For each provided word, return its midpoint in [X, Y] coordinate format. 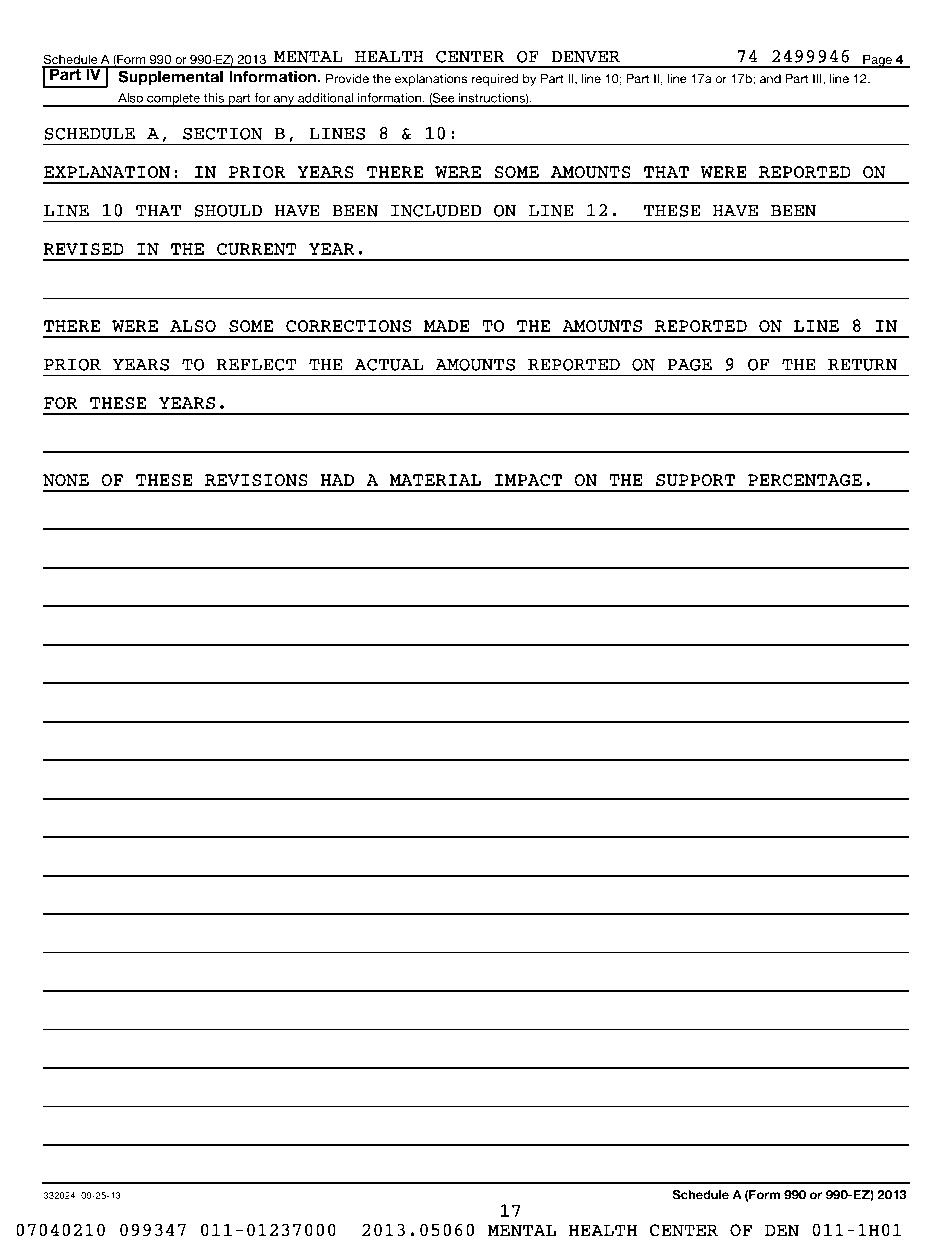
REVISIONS [256, 480]
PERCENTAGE [805, 480]
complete [173, 100]
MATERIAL [435, 480]
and [770, 79]
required [495, 80]
